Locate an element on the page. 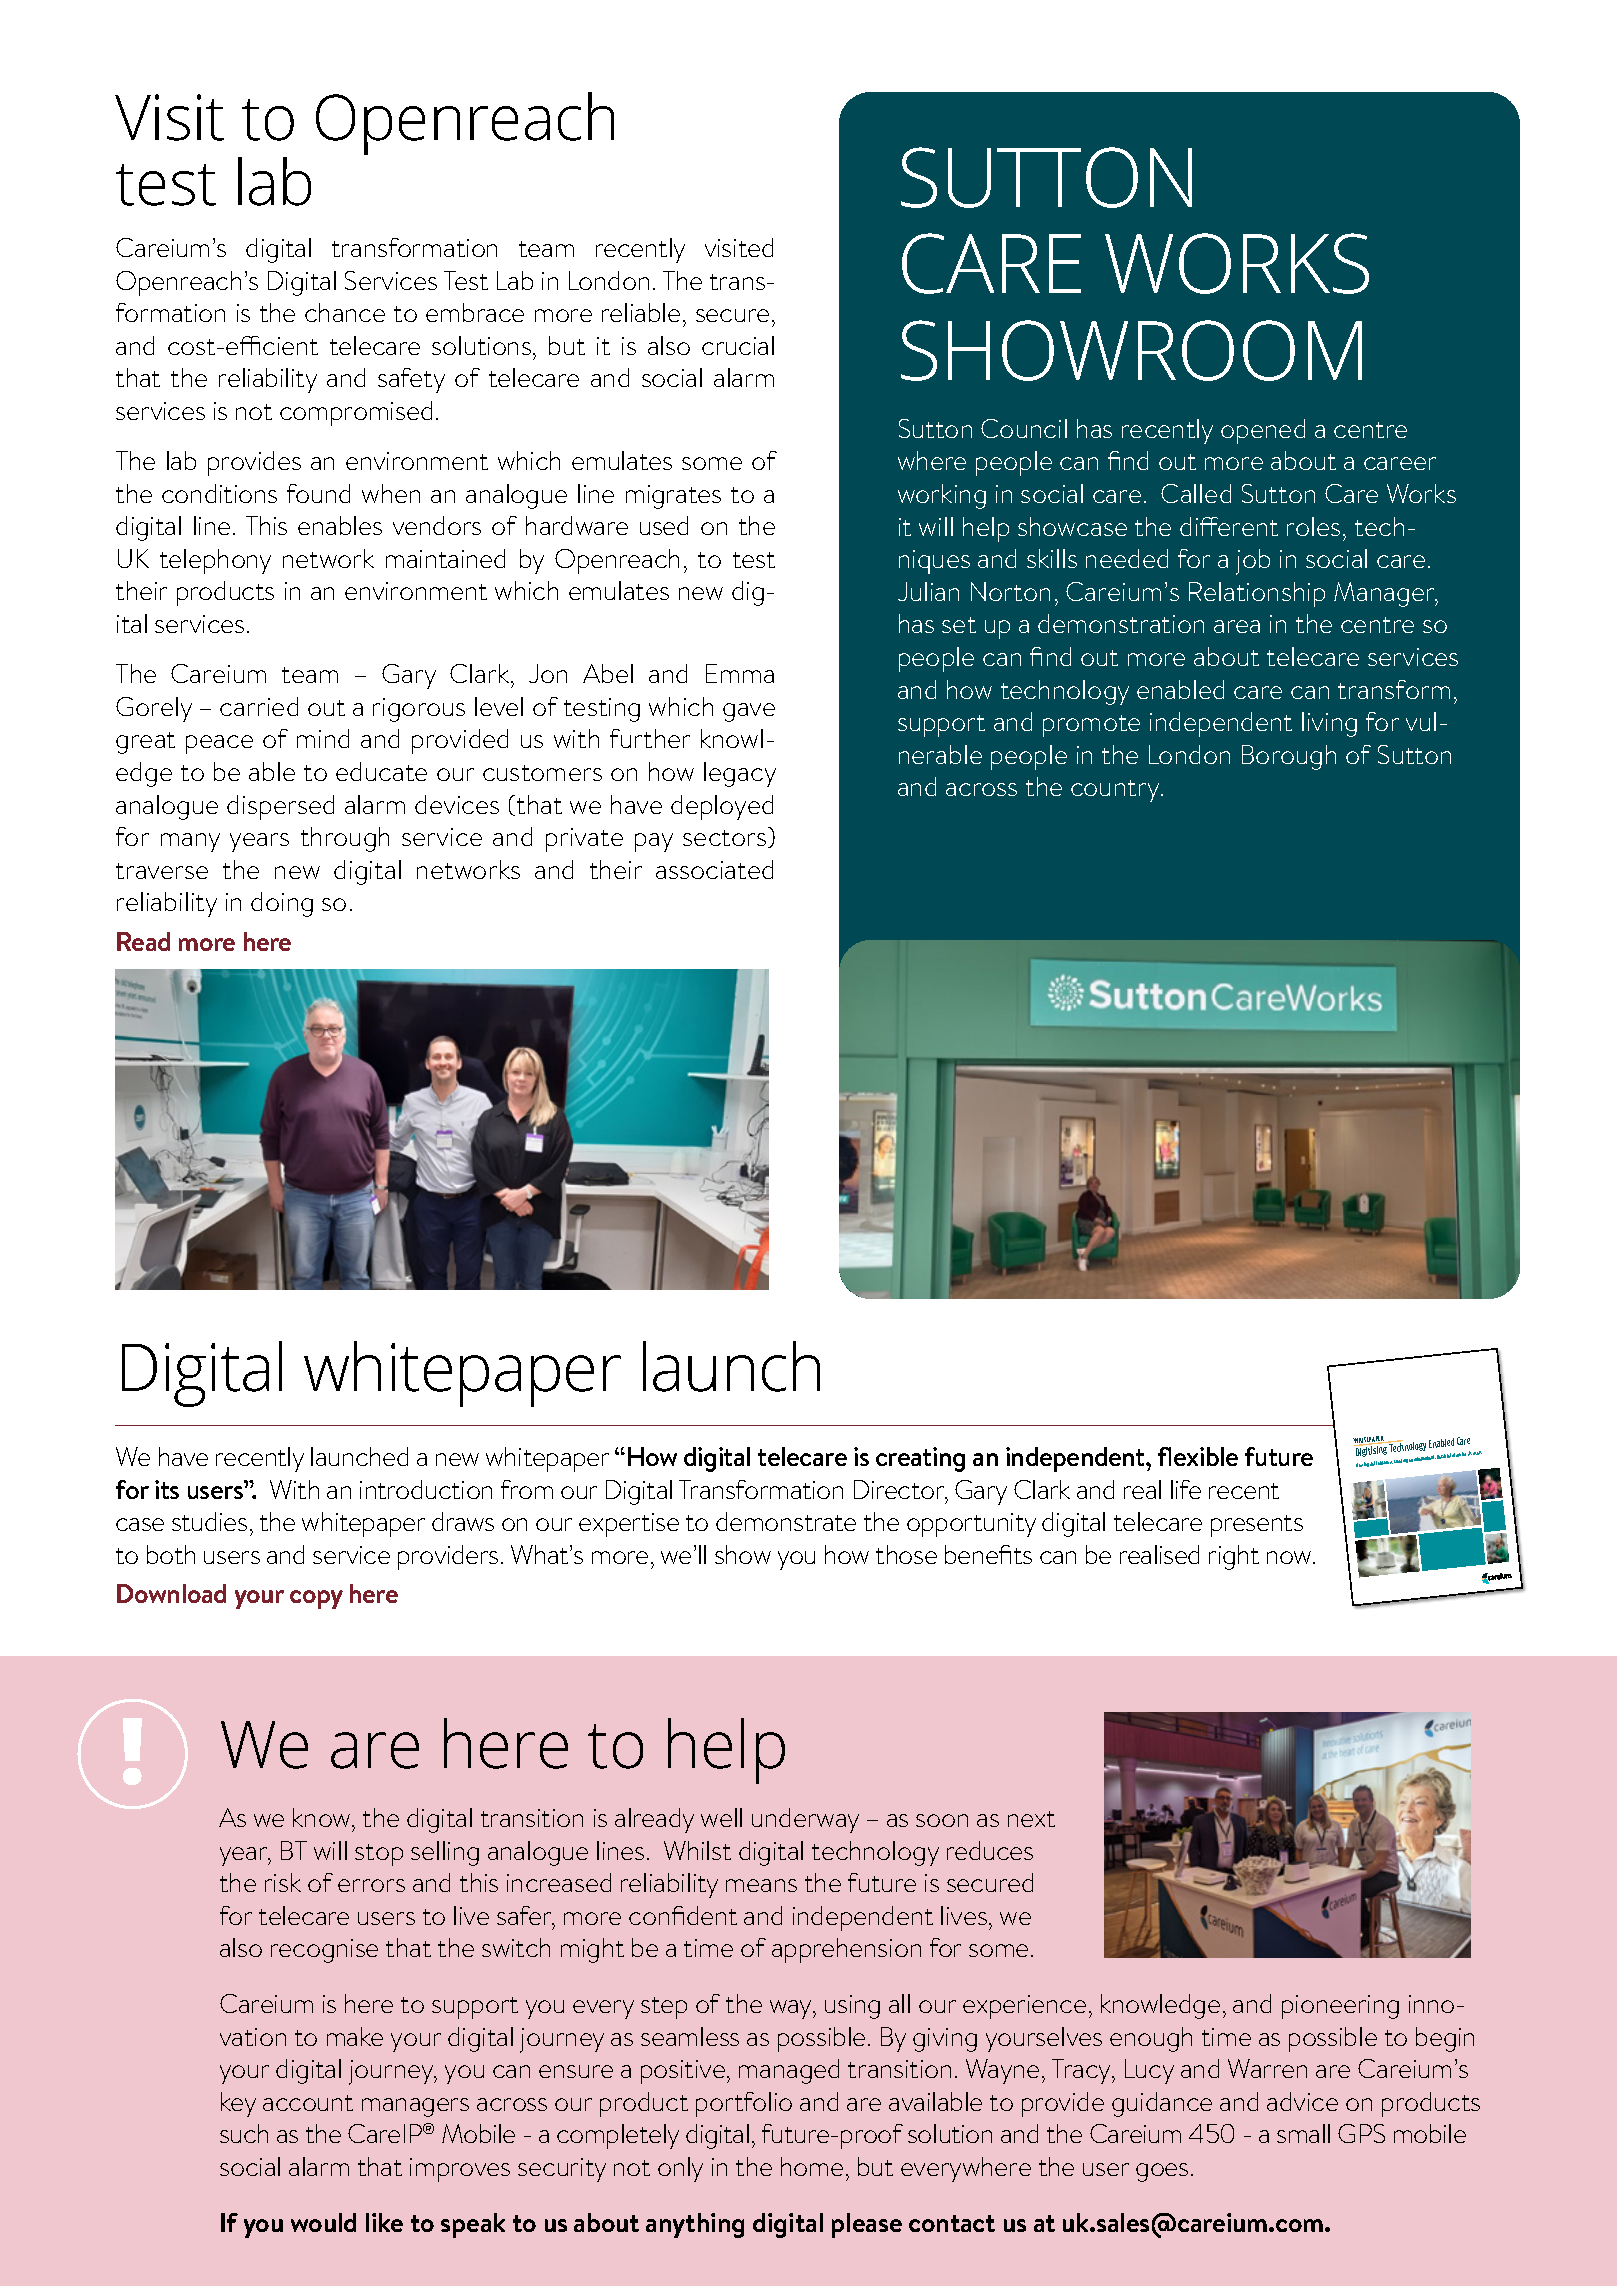 The width and height of the page is (1617, 2286). small is located at coordinates (1303, 2133).
